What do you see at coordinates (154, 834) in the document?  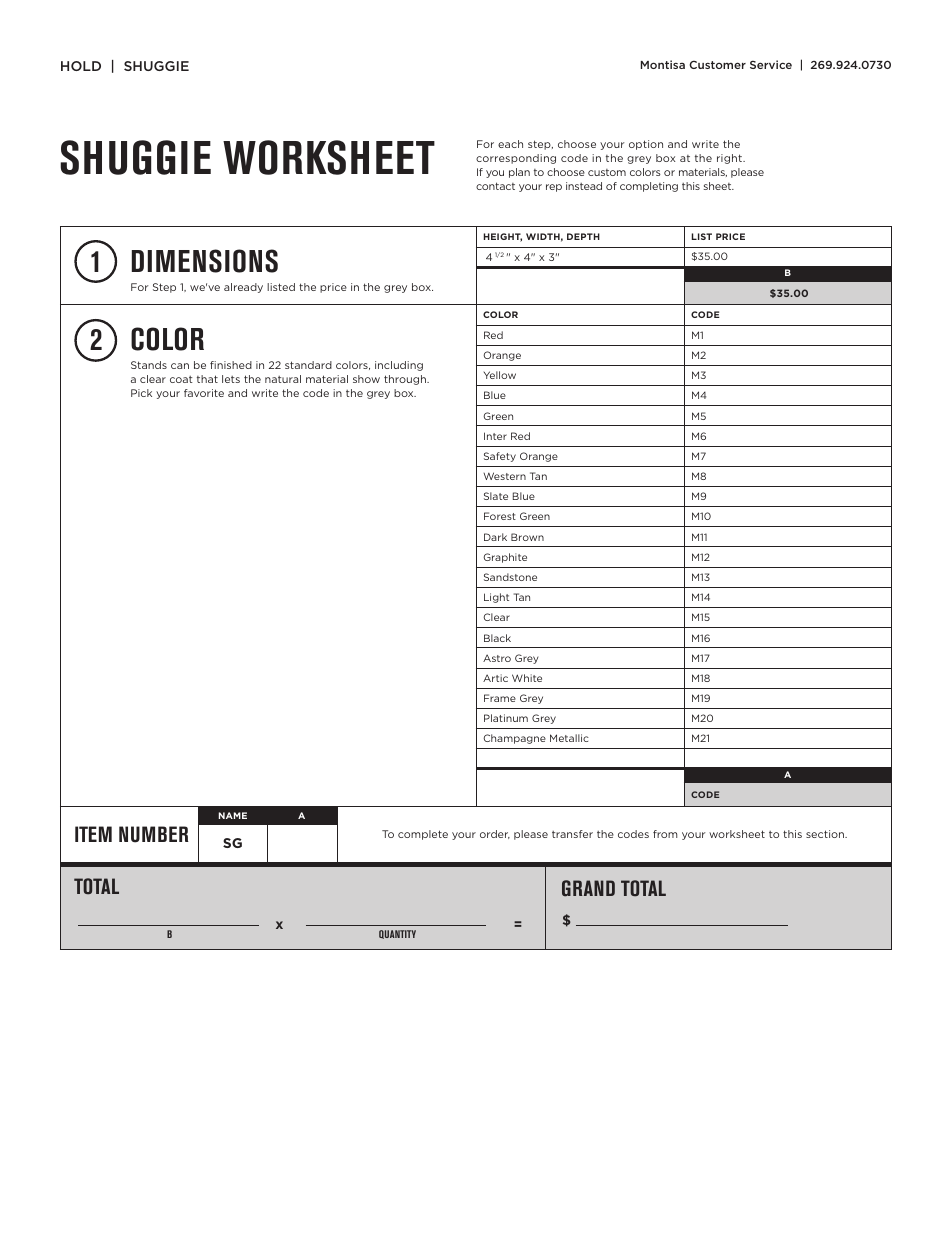 I see `NUMBER` at bounding box center [154, 834].
